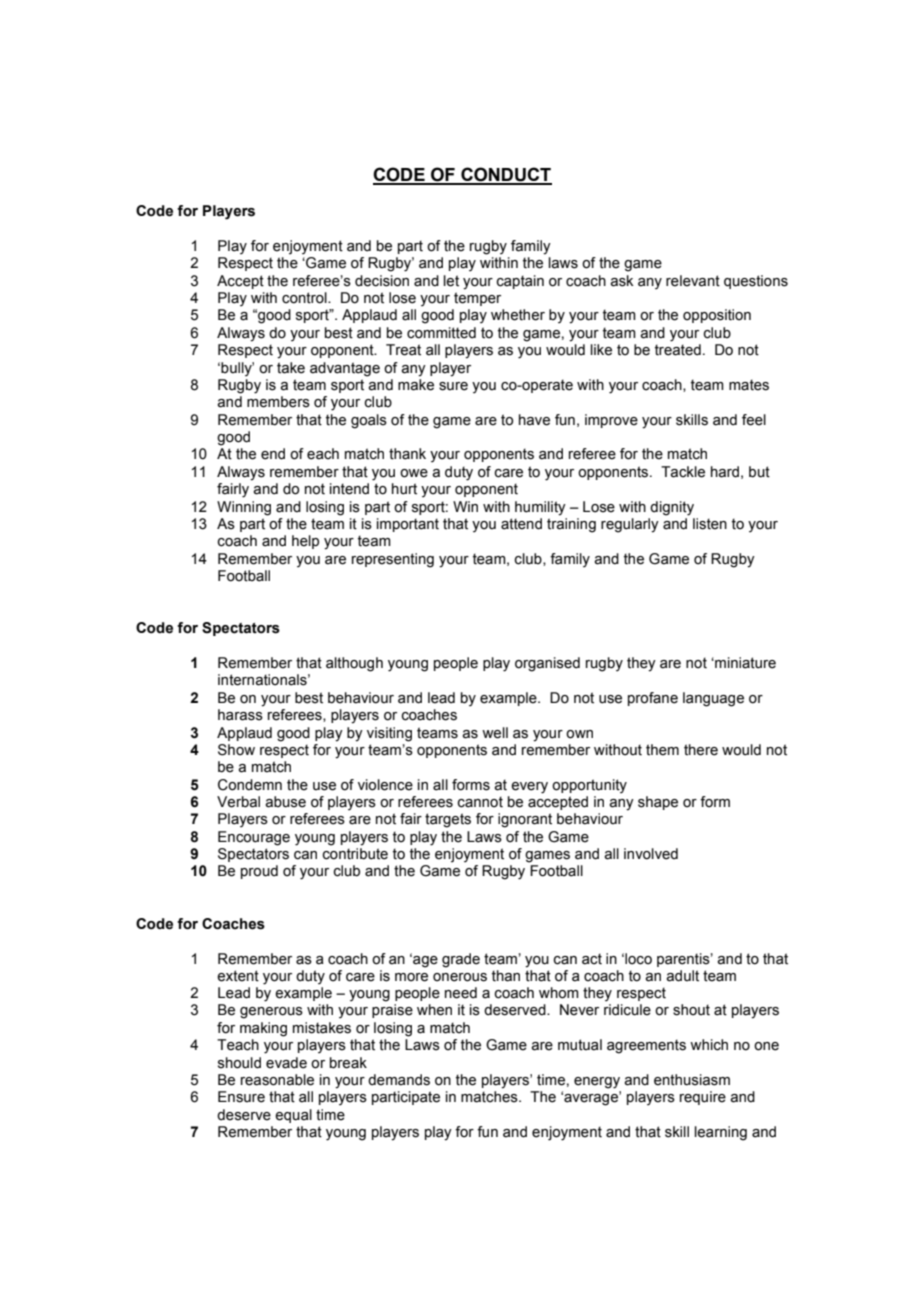  I want to click on ignorant, so click(525, 820).
